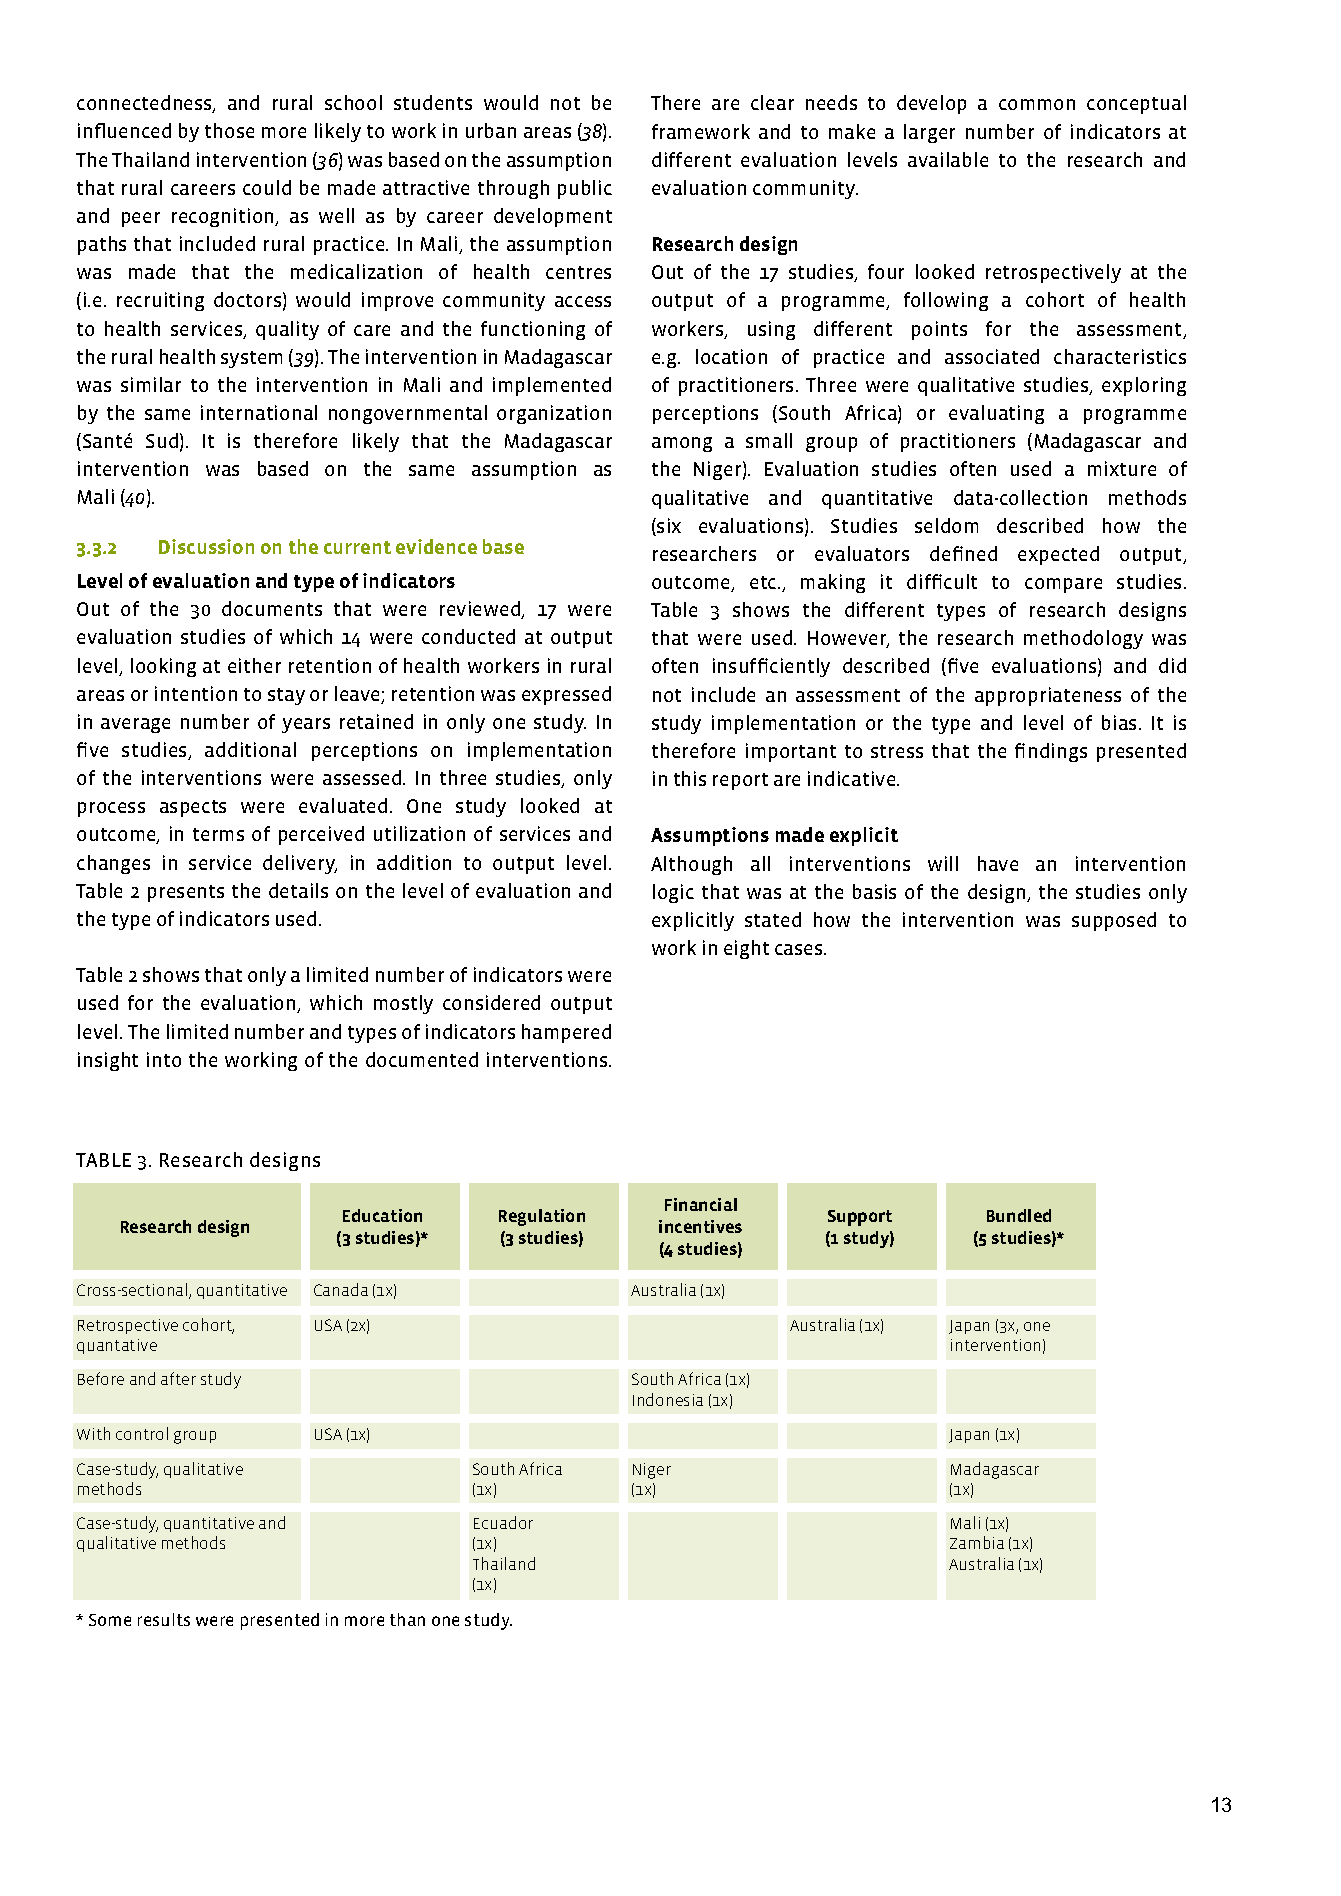 The width and height of the screenshot is (1341, 1896). What do you see at coordinates (998, 863) in the screenshot?
I see `have` at bounding box center [998, 863].
